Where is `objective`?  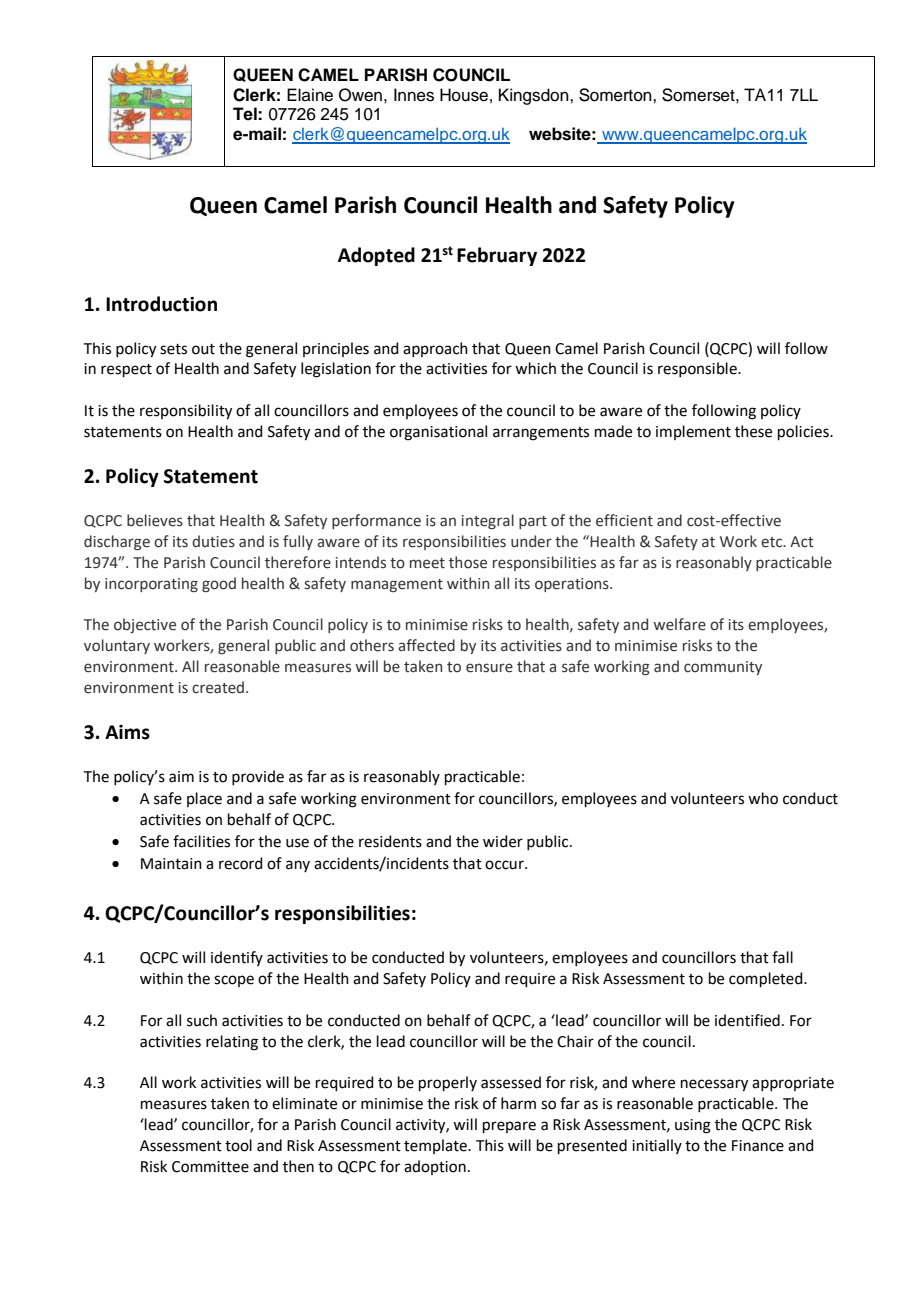 objective is located at coordinates (145, 625).
